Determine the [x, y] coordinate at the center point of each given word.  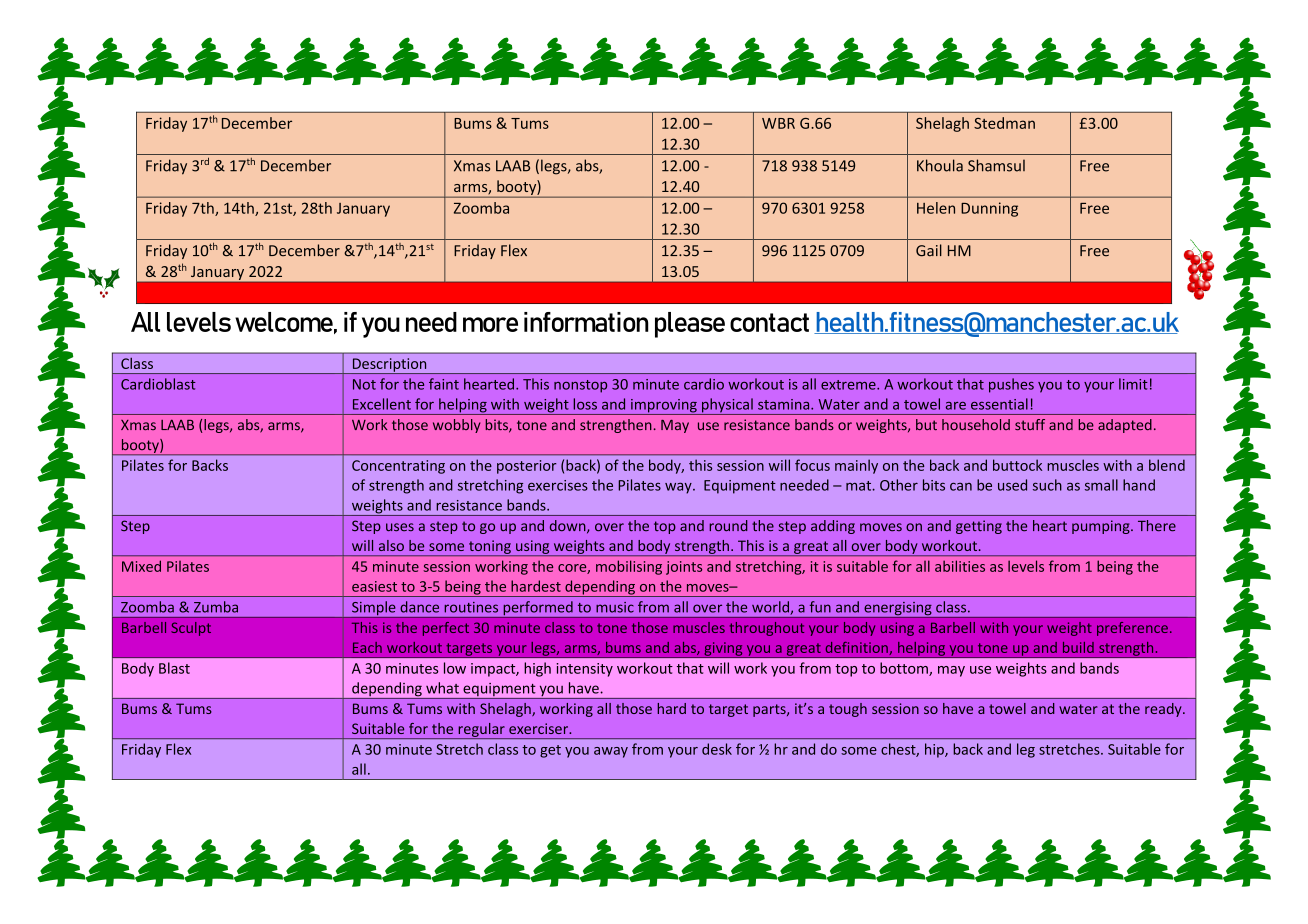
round [728, 525]
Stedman [1004, 123]
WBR [778, 123]
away [611, 752]
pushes [1011, 385]
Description [389, 366]
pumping [1102, 527]
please [690, 325]
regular [481, 731]
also [391, 545]
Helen [936, 208]
